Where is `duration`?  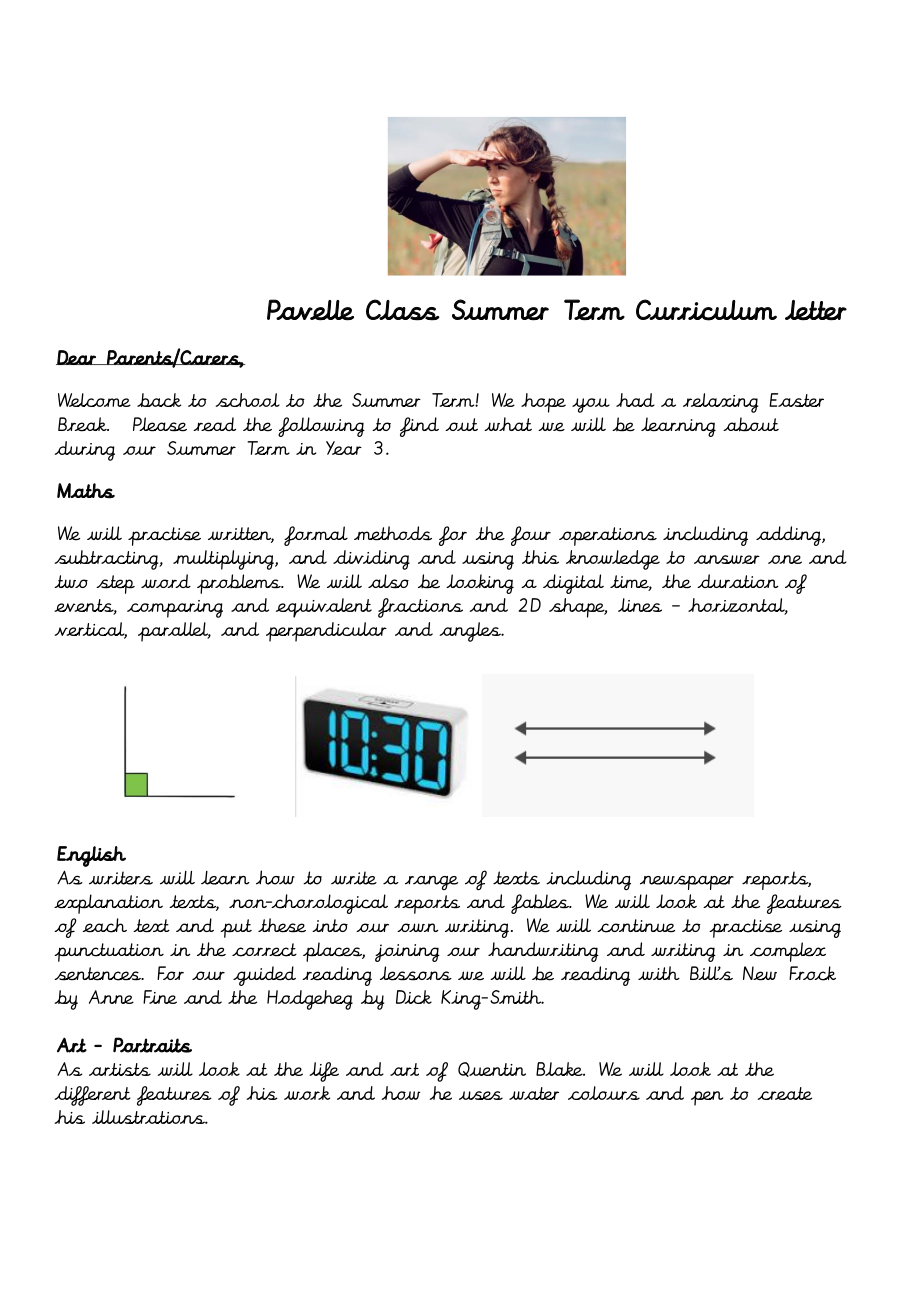
duration is located at coordinates (738, 581).
